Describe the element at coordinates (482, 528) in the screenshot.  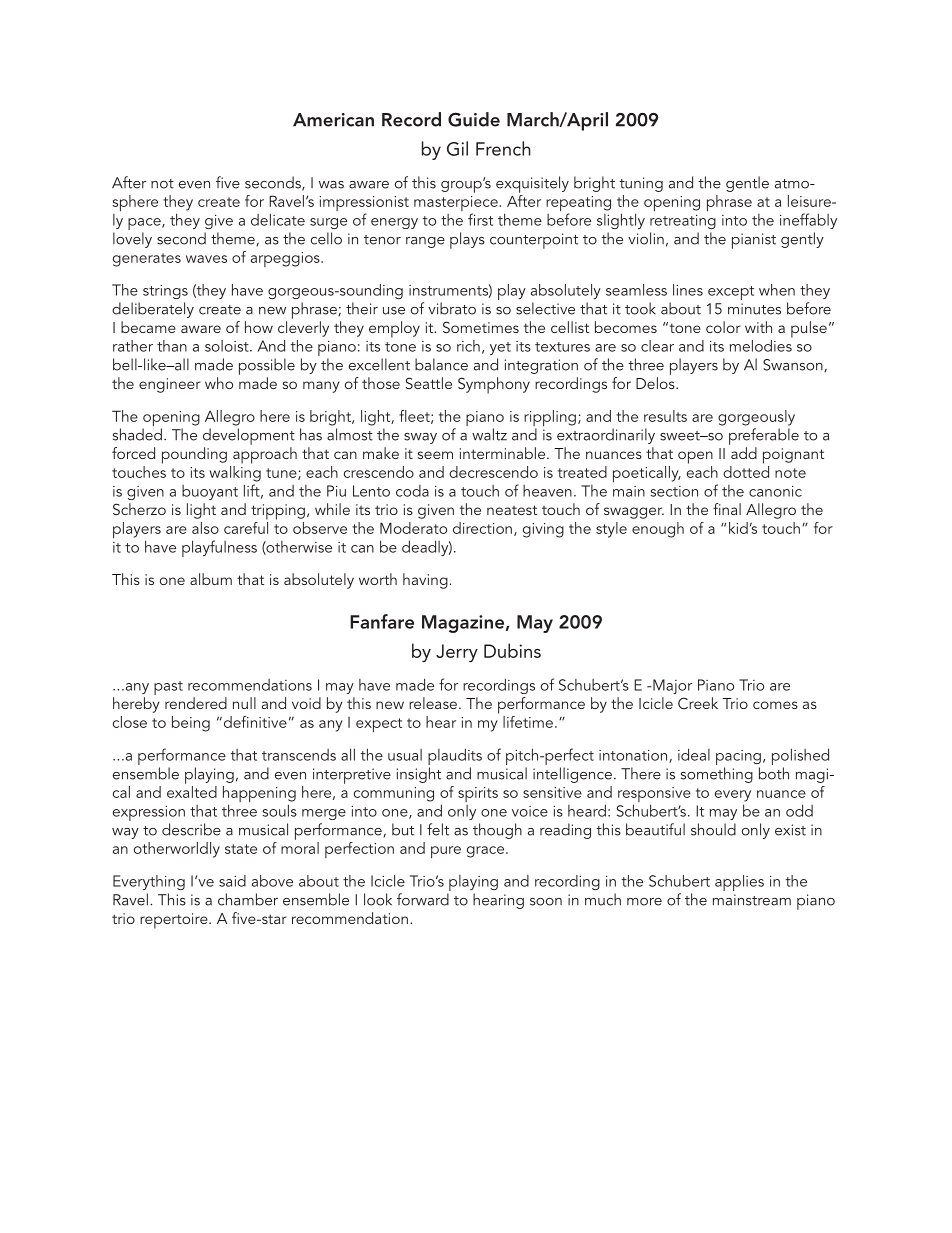
I see `direction` at that location.
